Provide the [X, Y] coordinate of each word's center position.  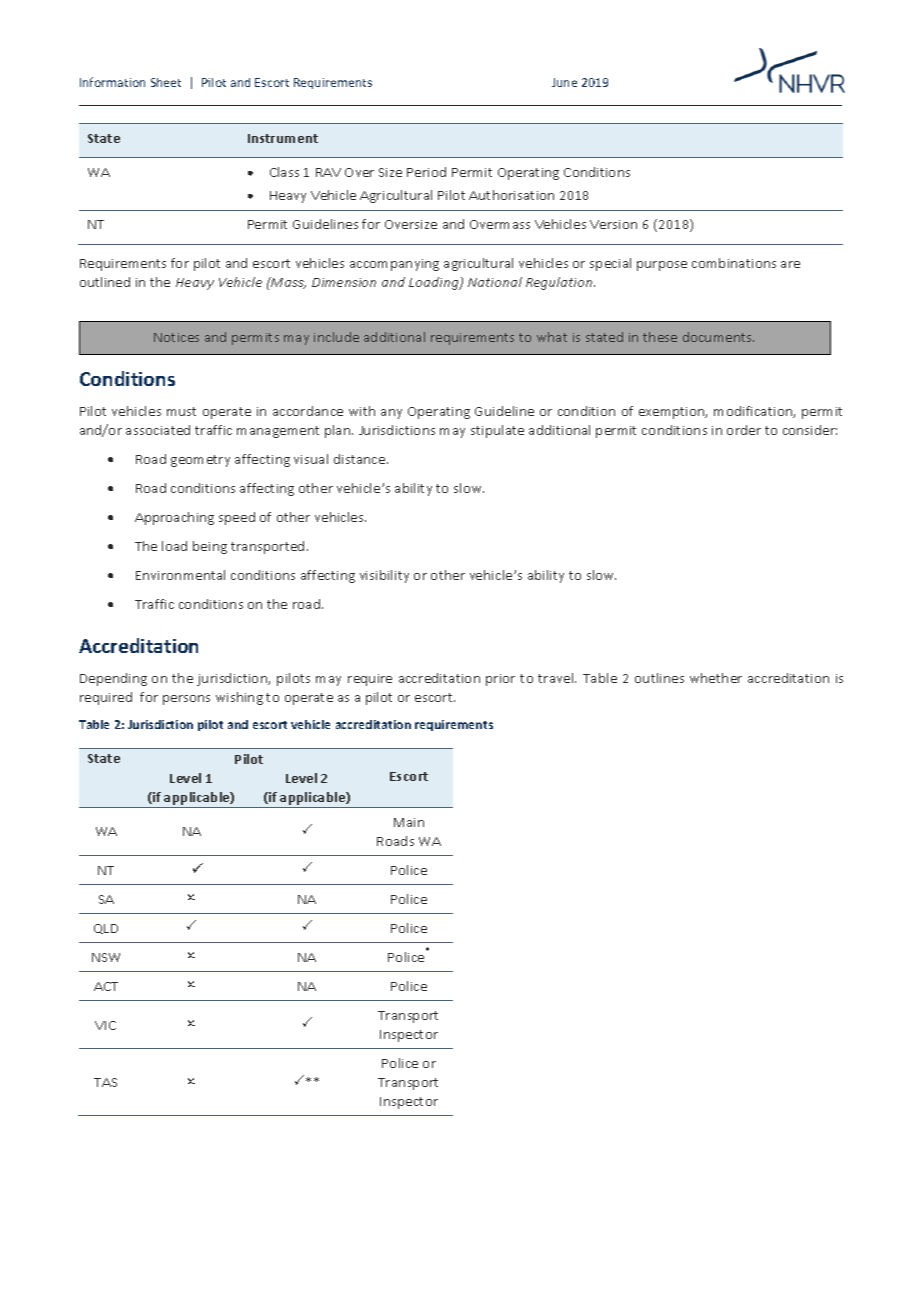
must [181, 411]
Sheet [166, 82]
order [744, 430]
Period [426, 172]
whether [716, 678]
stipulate [497, 431]
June [564, 82]
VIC [105, 1025]
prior [500, 680]
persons [186, 700]
